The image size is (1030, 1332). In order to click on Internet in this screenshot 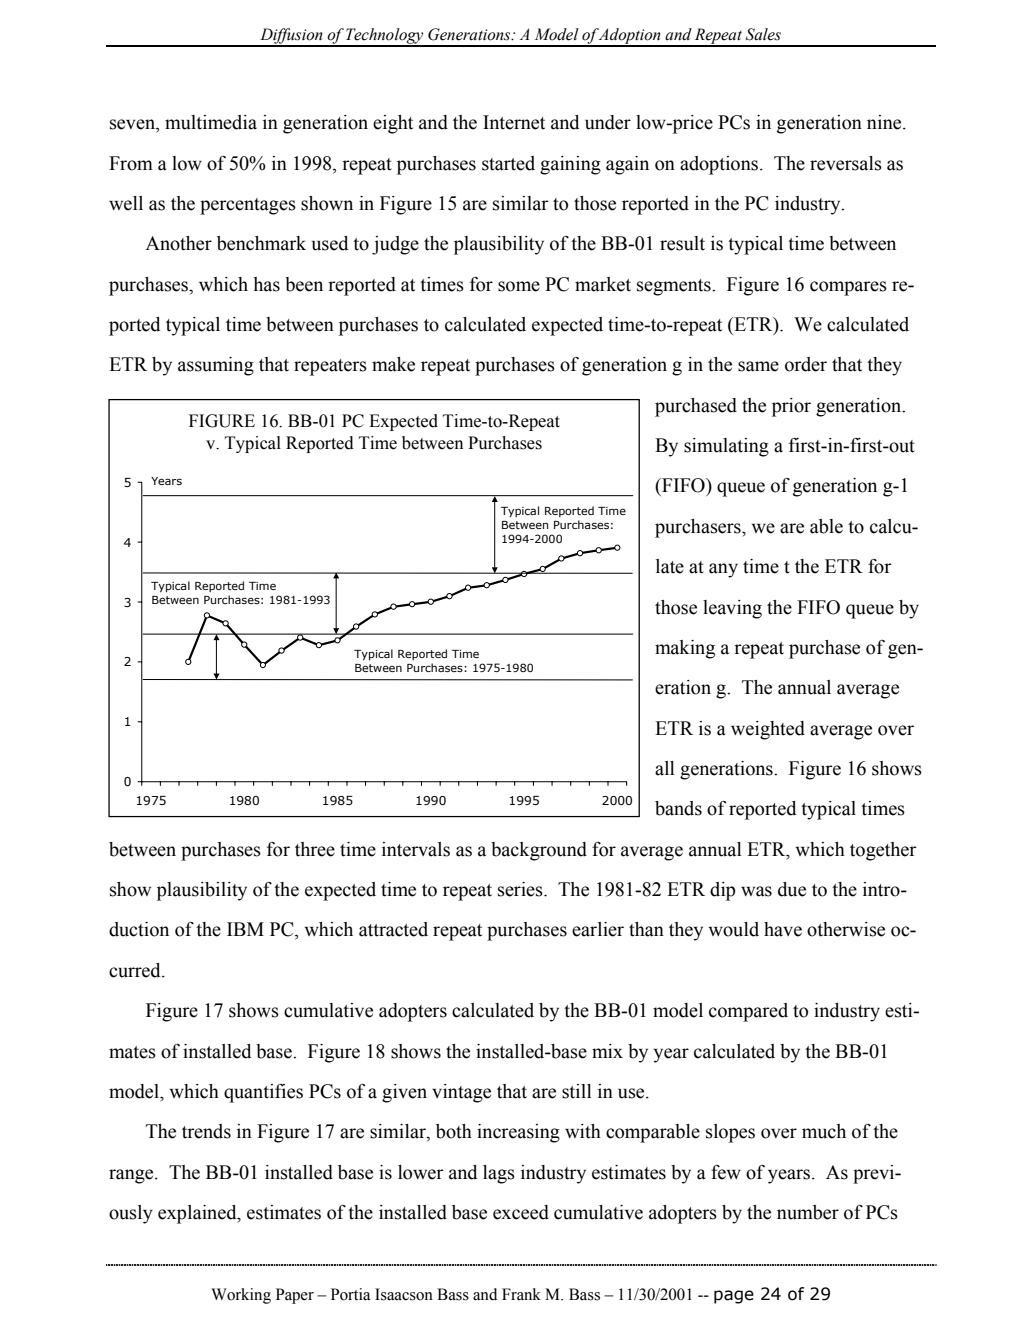, I will do `click(514, 122)`.
